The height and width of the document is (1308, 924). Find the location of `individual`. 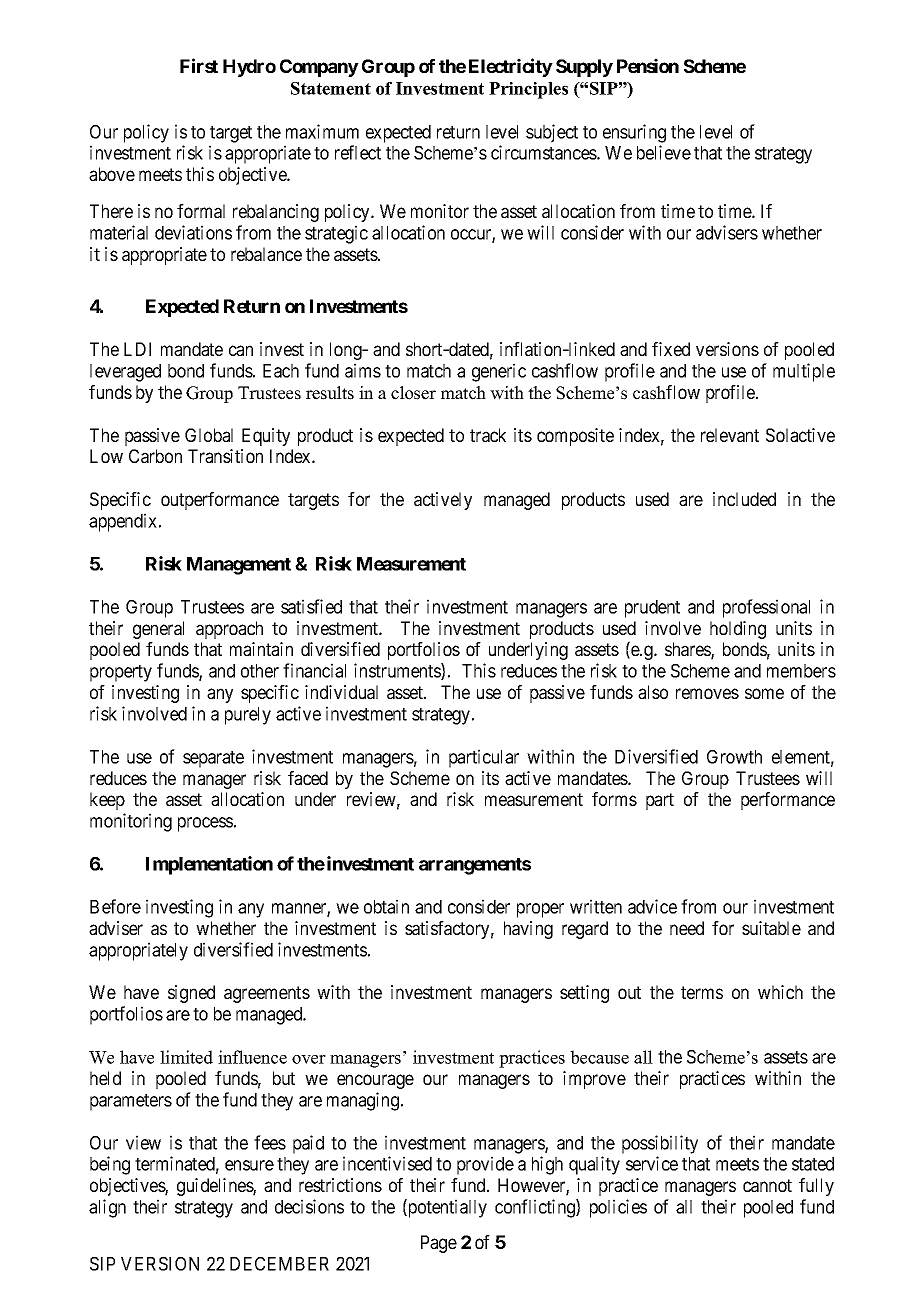

individual is located at coordinates (341, 692).
